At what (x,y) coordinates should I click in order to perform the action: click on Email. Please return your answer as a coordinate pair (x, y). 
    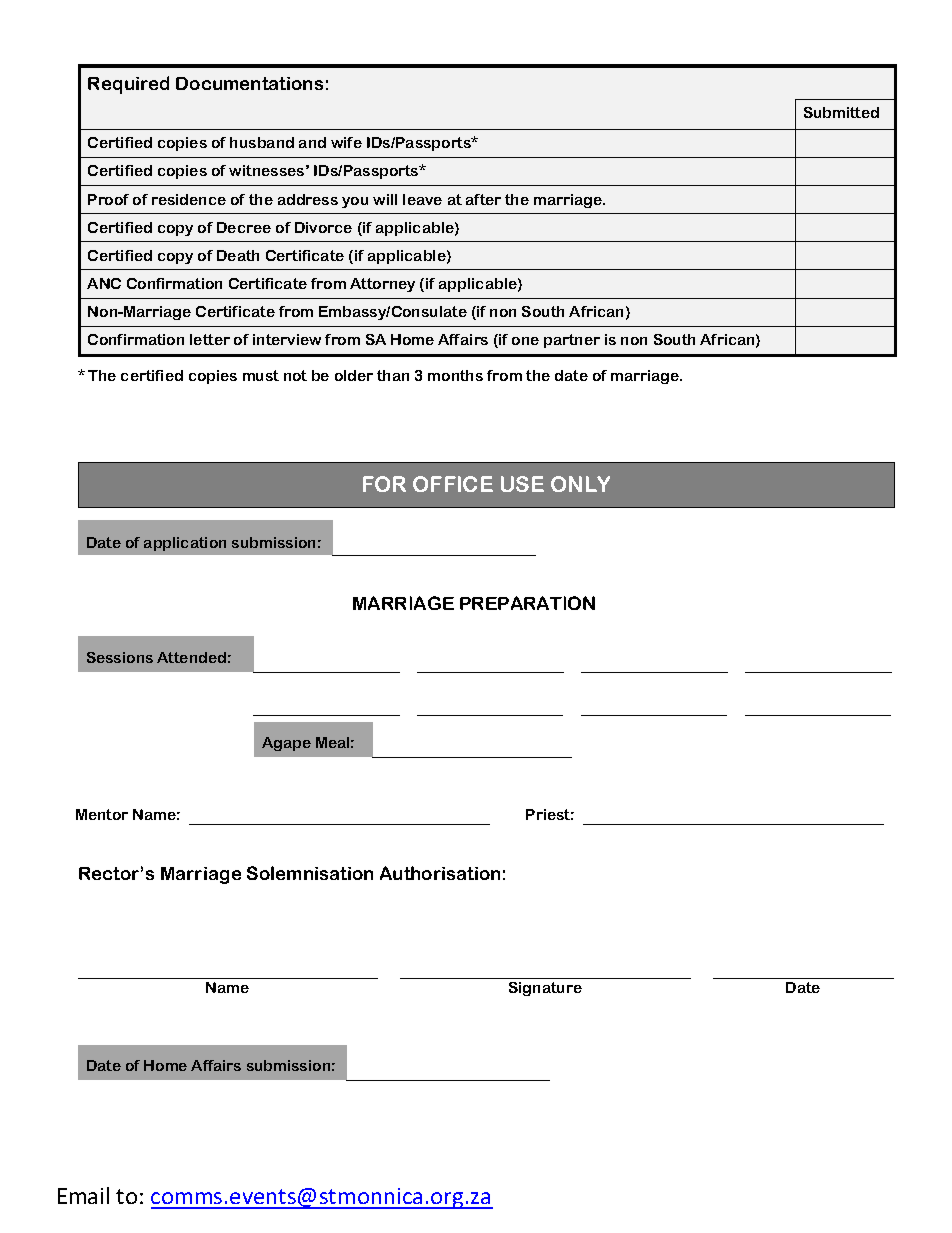
    Looking at the image, I should click on (83, 1195).
